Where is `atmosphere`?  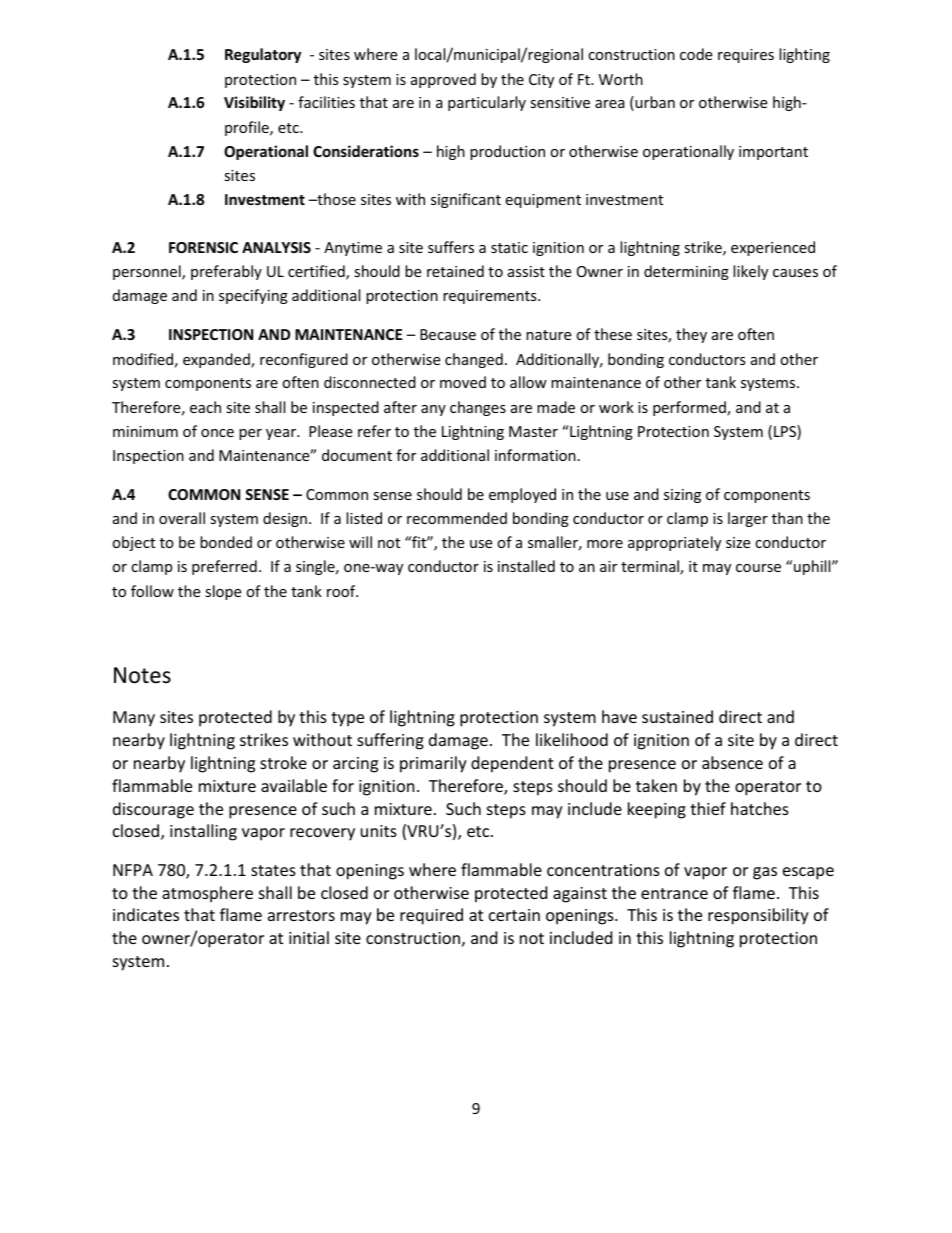 atmosphere is located at coordinates (207, 894).
